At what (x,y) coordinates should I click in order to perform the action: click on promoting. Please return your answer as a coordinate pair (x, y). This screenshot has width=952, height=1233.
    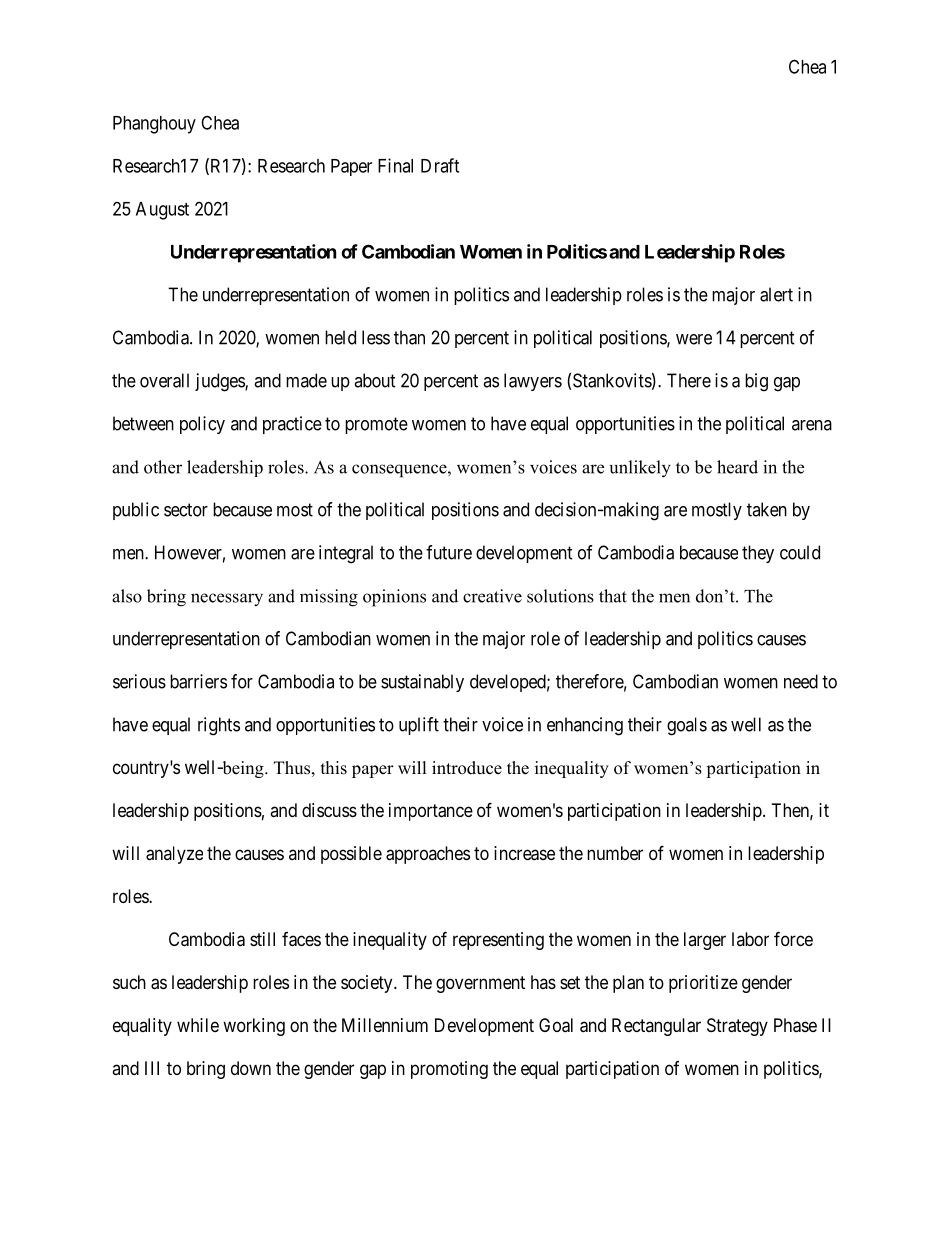
    Looking at the image, I should click on (449, 1070).
